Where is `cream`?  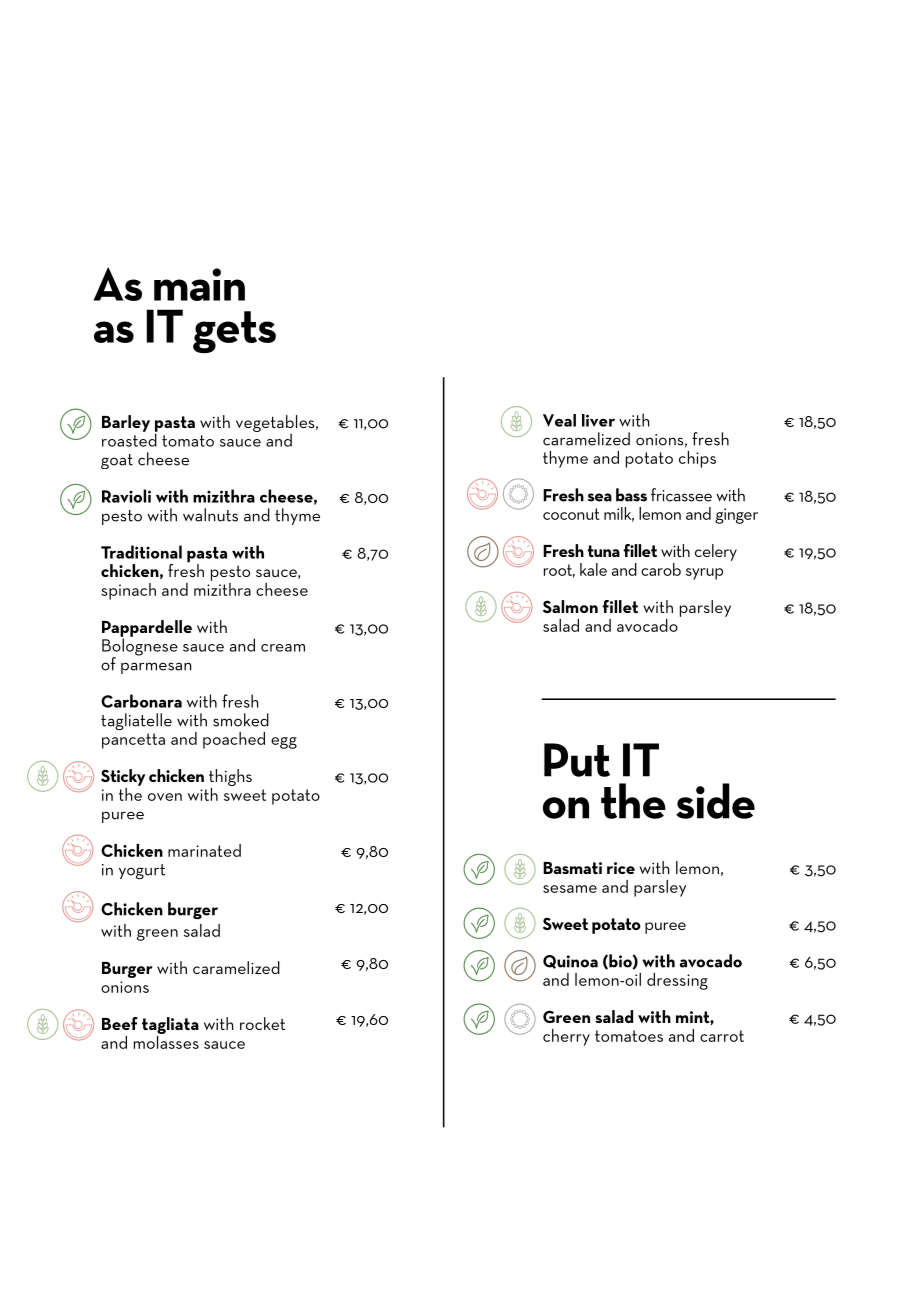
cream is located at coordinates (283, 648).
